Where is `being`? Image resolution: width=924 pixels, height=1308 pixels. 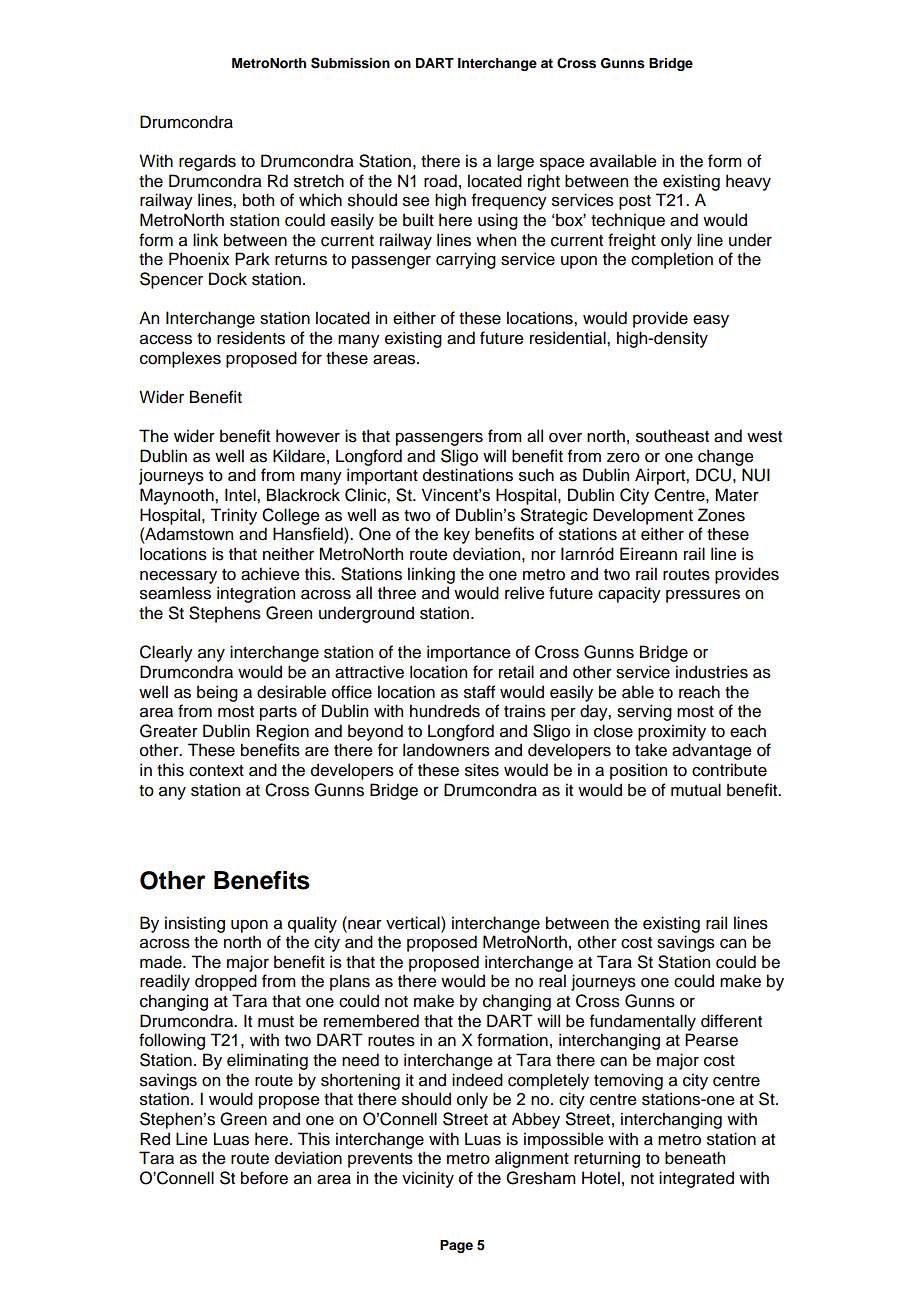 being is located at coordinates (217, 693).
